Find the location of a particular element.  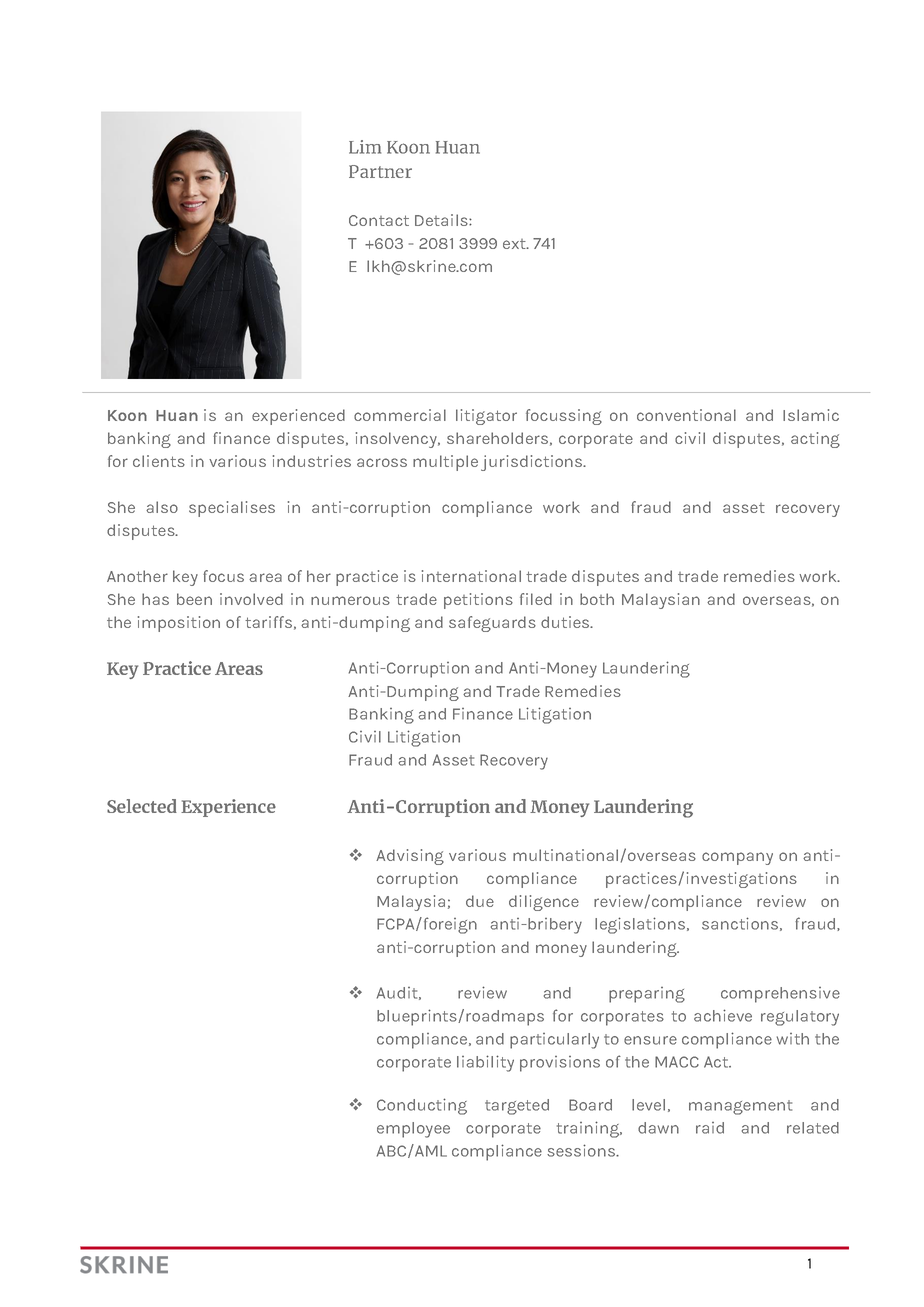

Lim is located at coordinates (365, 147).
